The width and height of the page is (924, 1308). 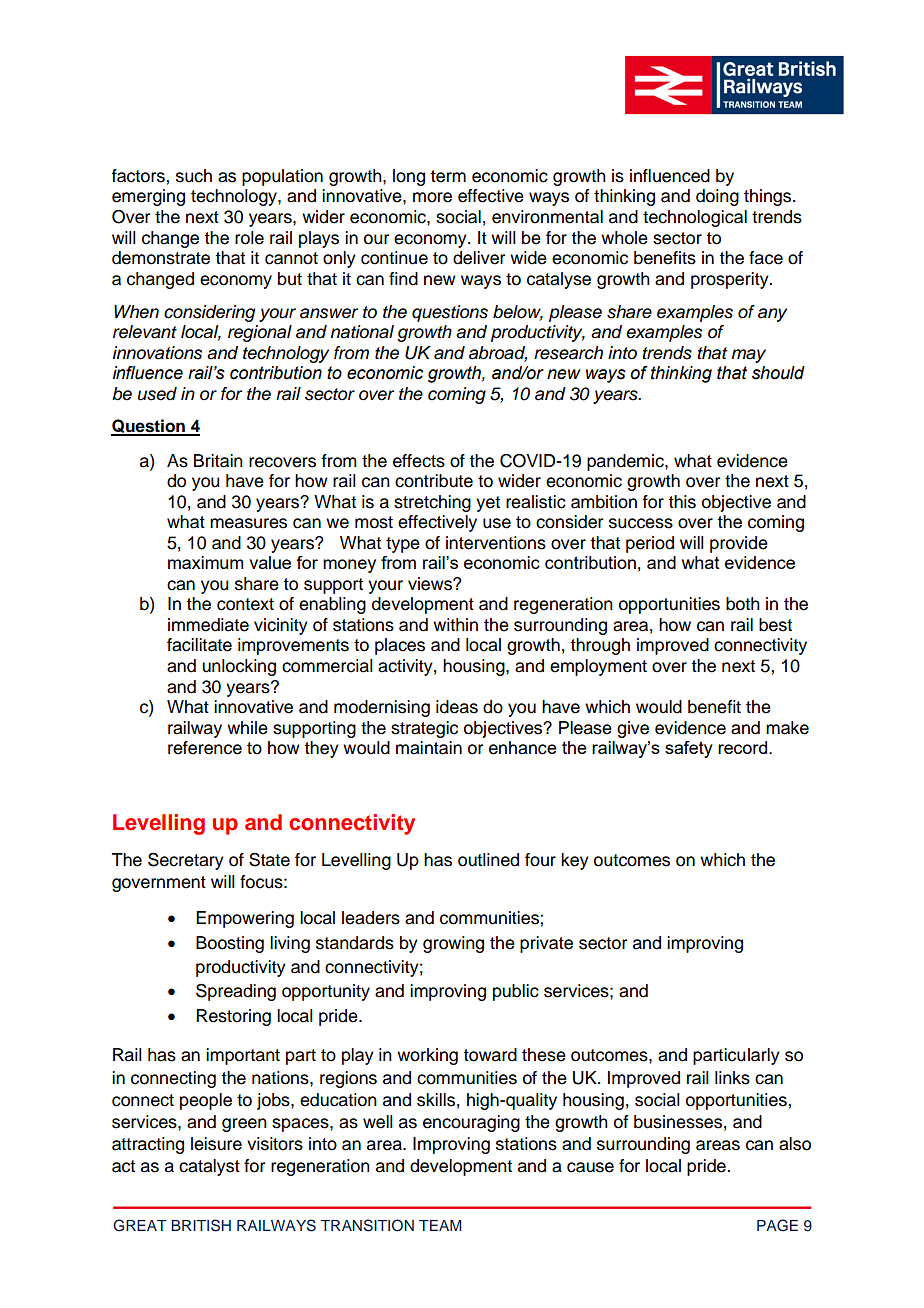 I want to click on maximum, so click(x=205, y=562).
